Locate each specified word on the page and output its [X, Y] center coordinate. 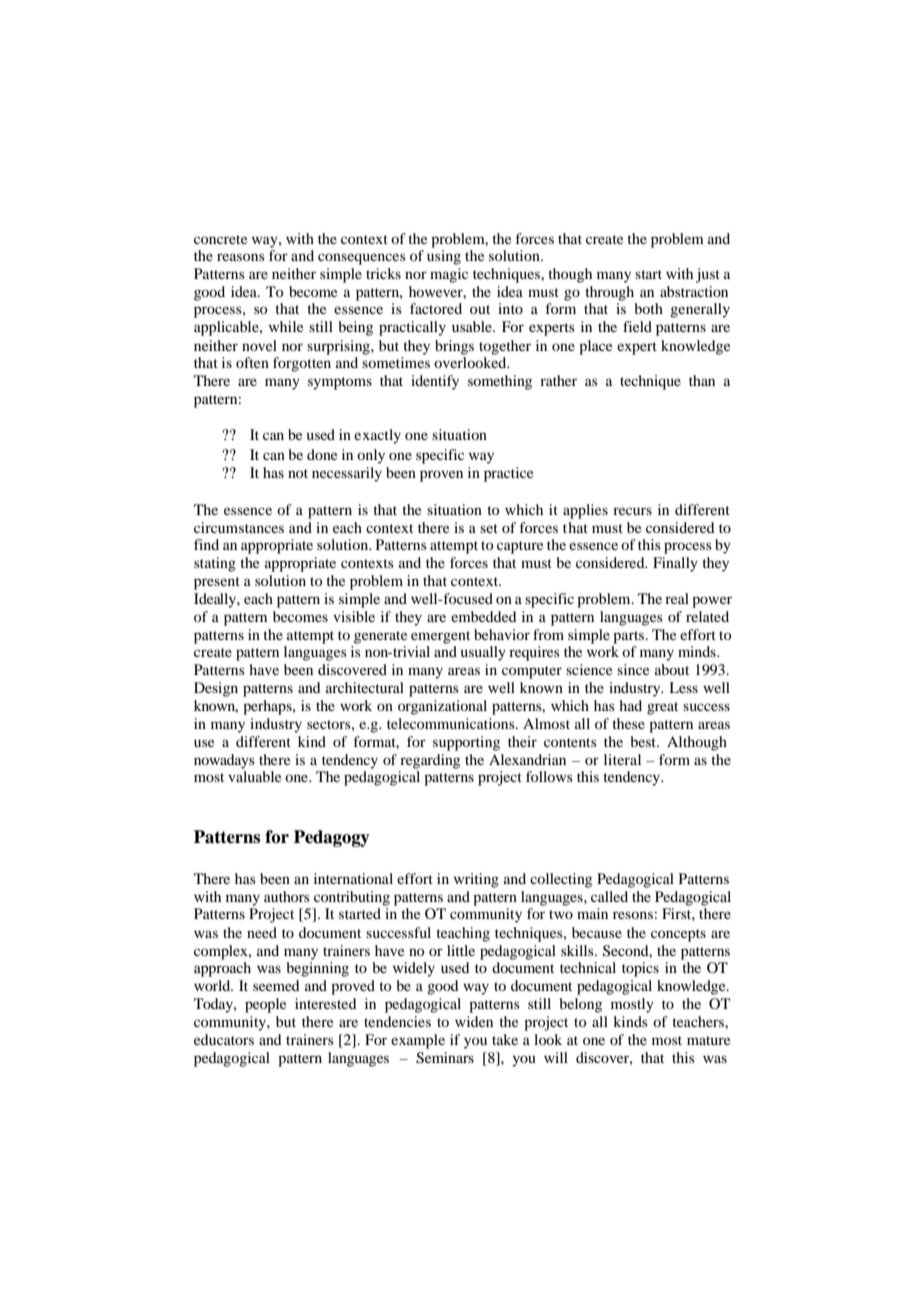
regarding [430, 761]
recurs [632, 511]
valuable [254, 776]
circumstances [239, 527]
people [265, 1005]
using [444, 257]
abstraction [694, 291]
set [489, 528]
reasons [241, 257]
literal [622, 759]
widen [474, 1021]
